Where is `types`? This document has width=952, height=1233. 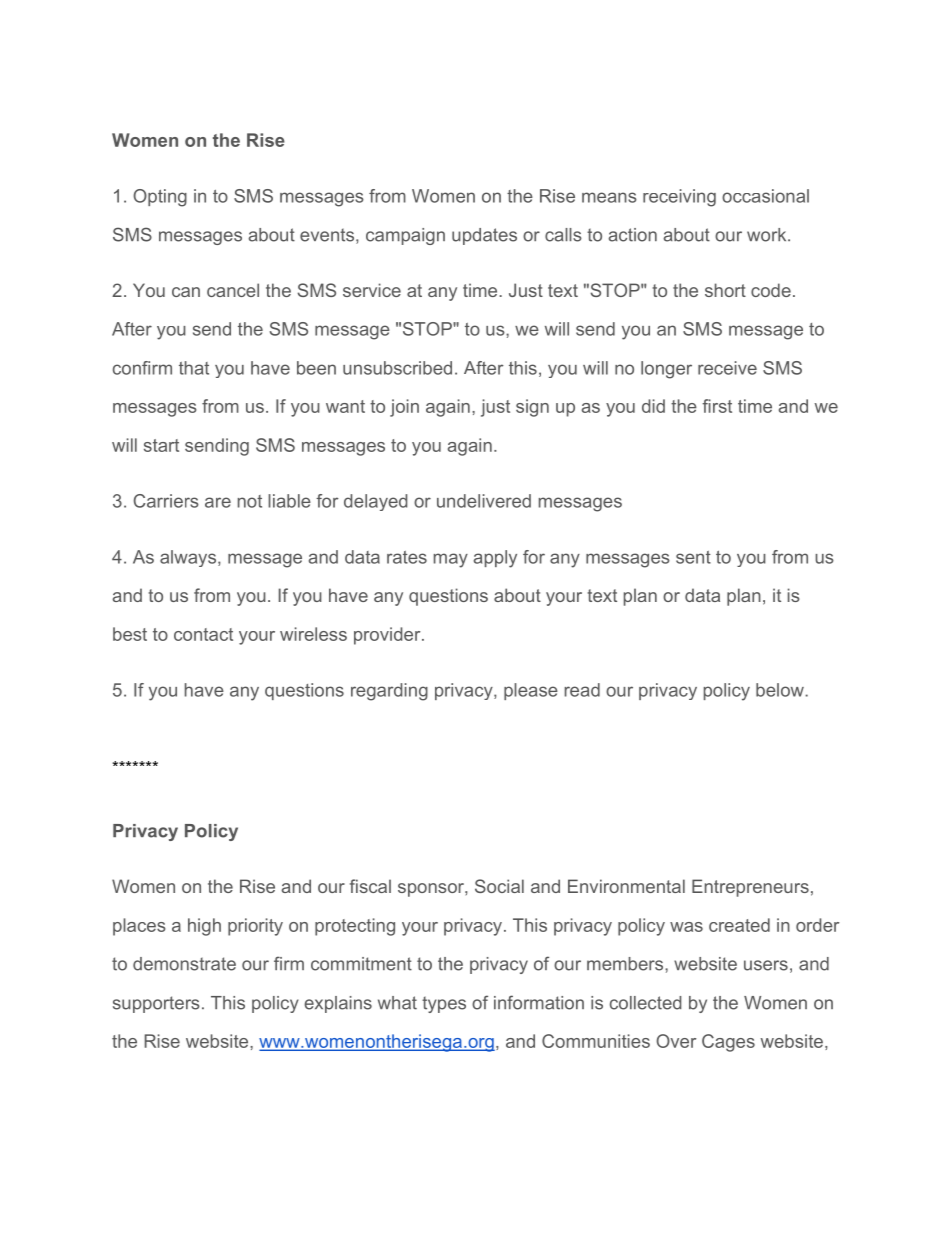
types is located at coordinates (444, 1004).
